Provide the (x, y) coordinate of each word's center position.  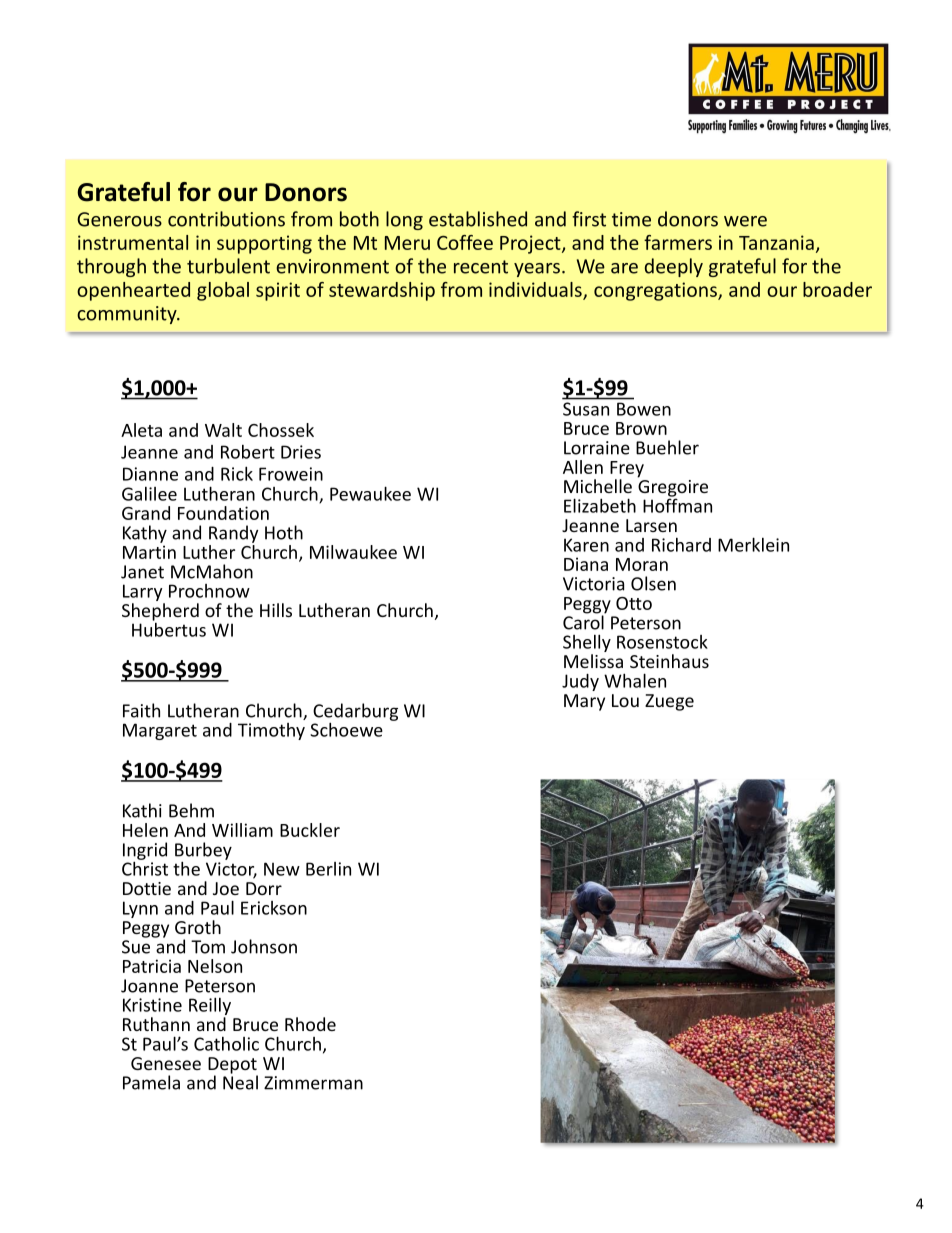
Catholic (226, 1044)
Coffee (465, 242)
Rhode (310, 1024)
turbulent (228, 266)
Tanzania (776, 242)
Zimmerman (313, 1083)
